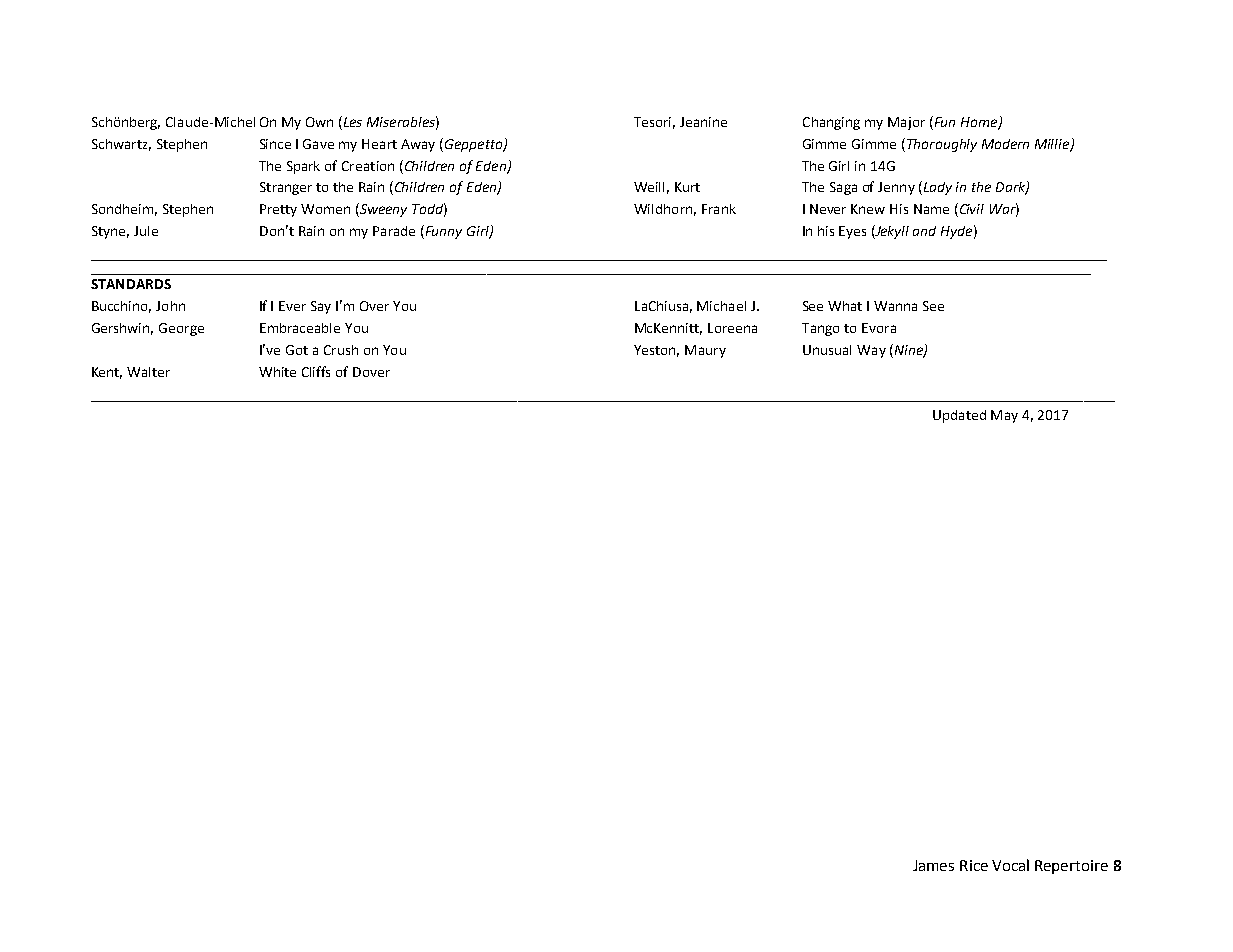 The height and width of the image is (952, 1233). What do you see at coordinates (705, 351) in the image?
I see `Maury` at bounding box center [705, 351].
